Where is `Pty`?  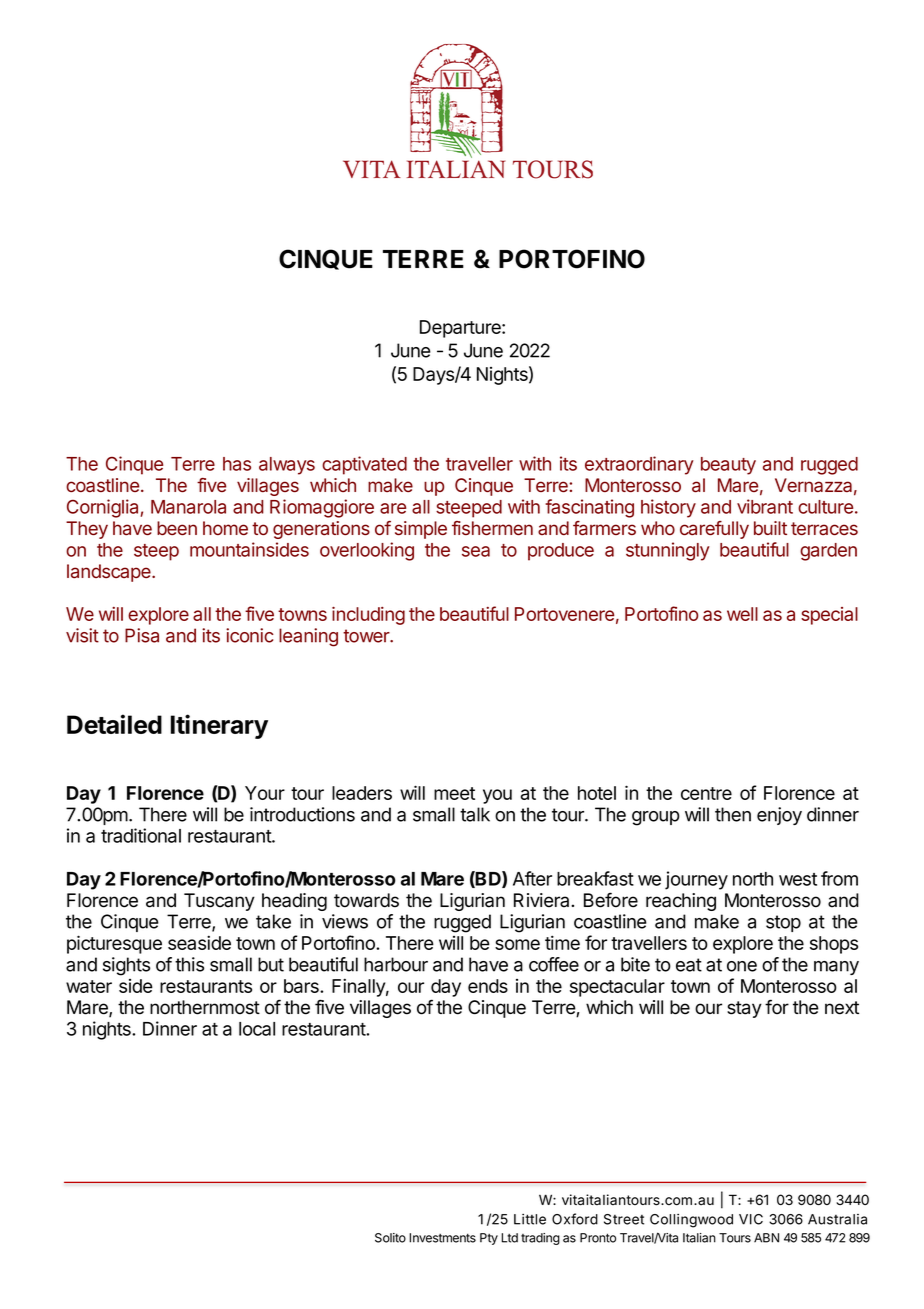
Pty is located at coordinates (489, 1239).
